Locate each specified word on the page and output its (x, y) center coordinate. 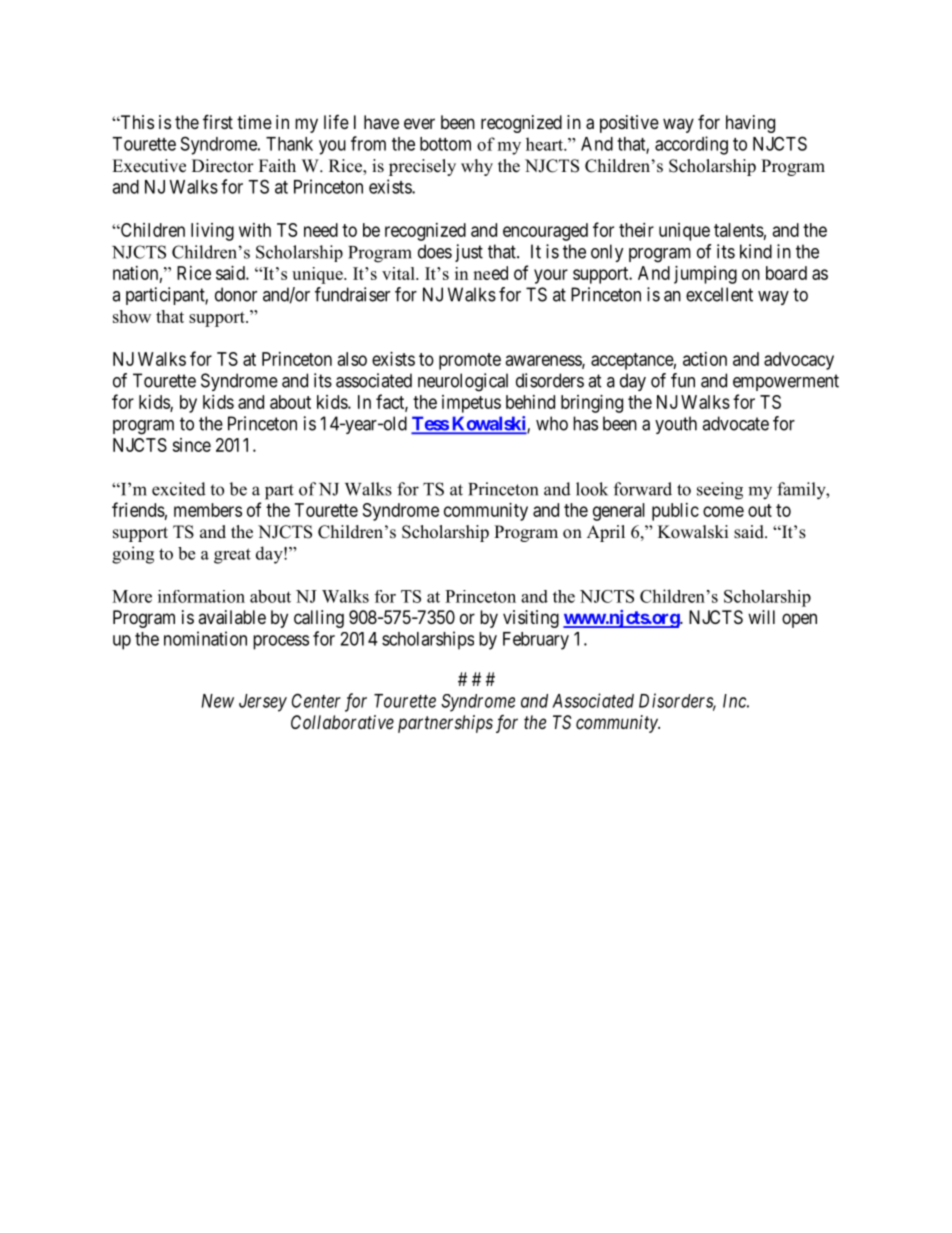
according (691, 145)
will (761, 617)
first (218, 121)
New (217, 701)
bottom (445, 144)
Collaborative (342, 722)
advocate (735, 423)
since (191, 445)
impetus (471, 404)
